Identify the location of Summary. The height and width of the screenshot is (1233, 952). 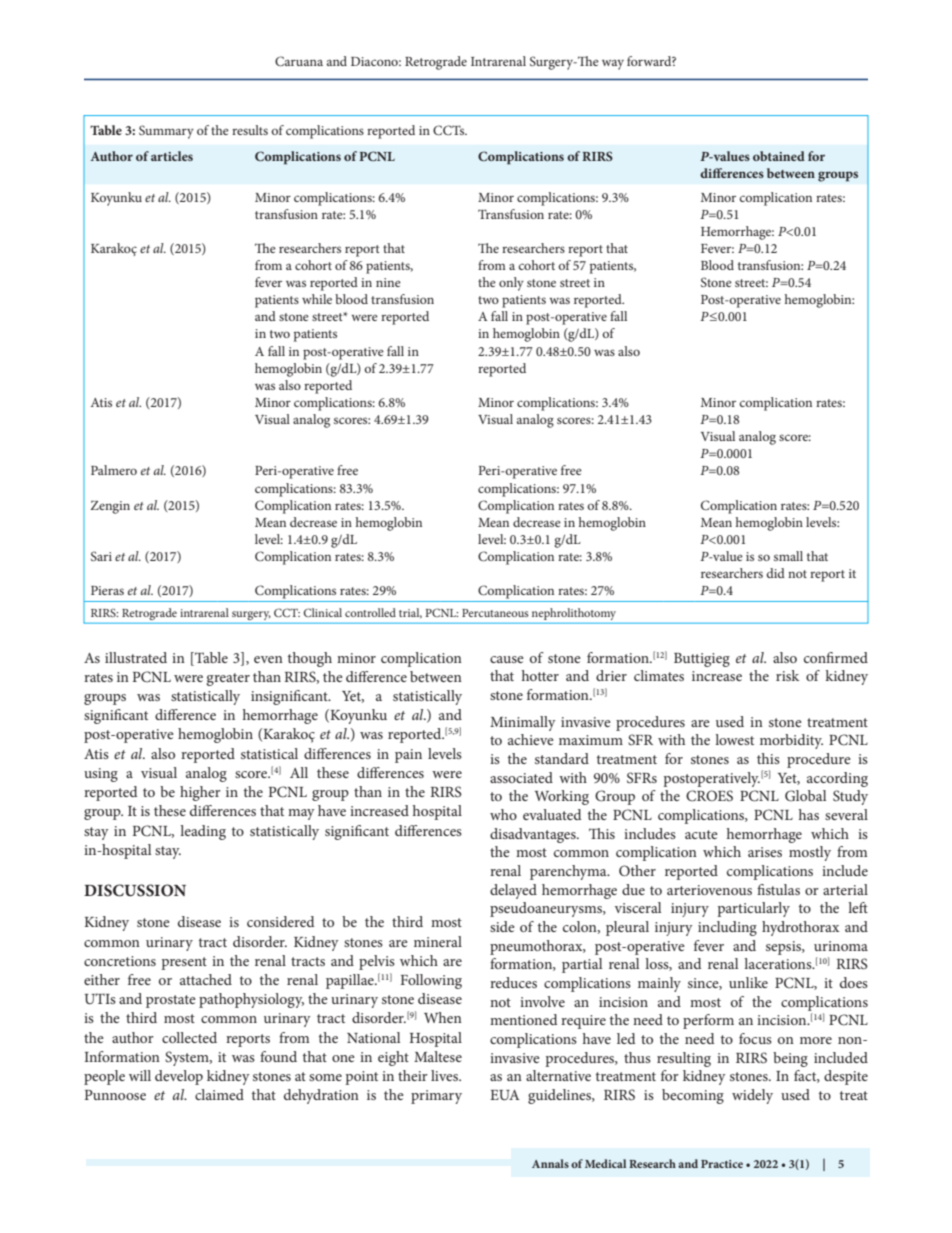
(166, 132).
